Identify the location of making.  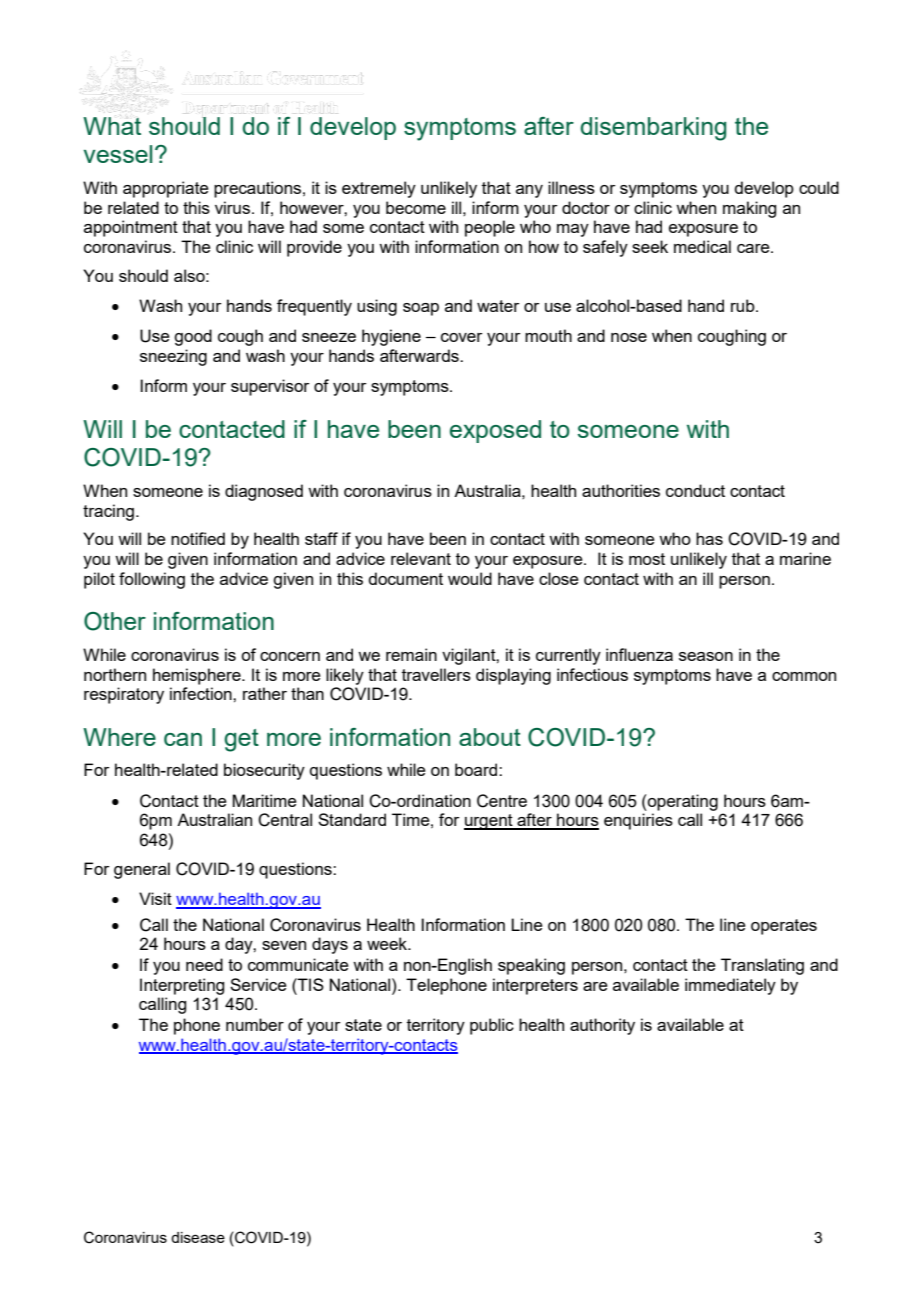
(749, 209).
